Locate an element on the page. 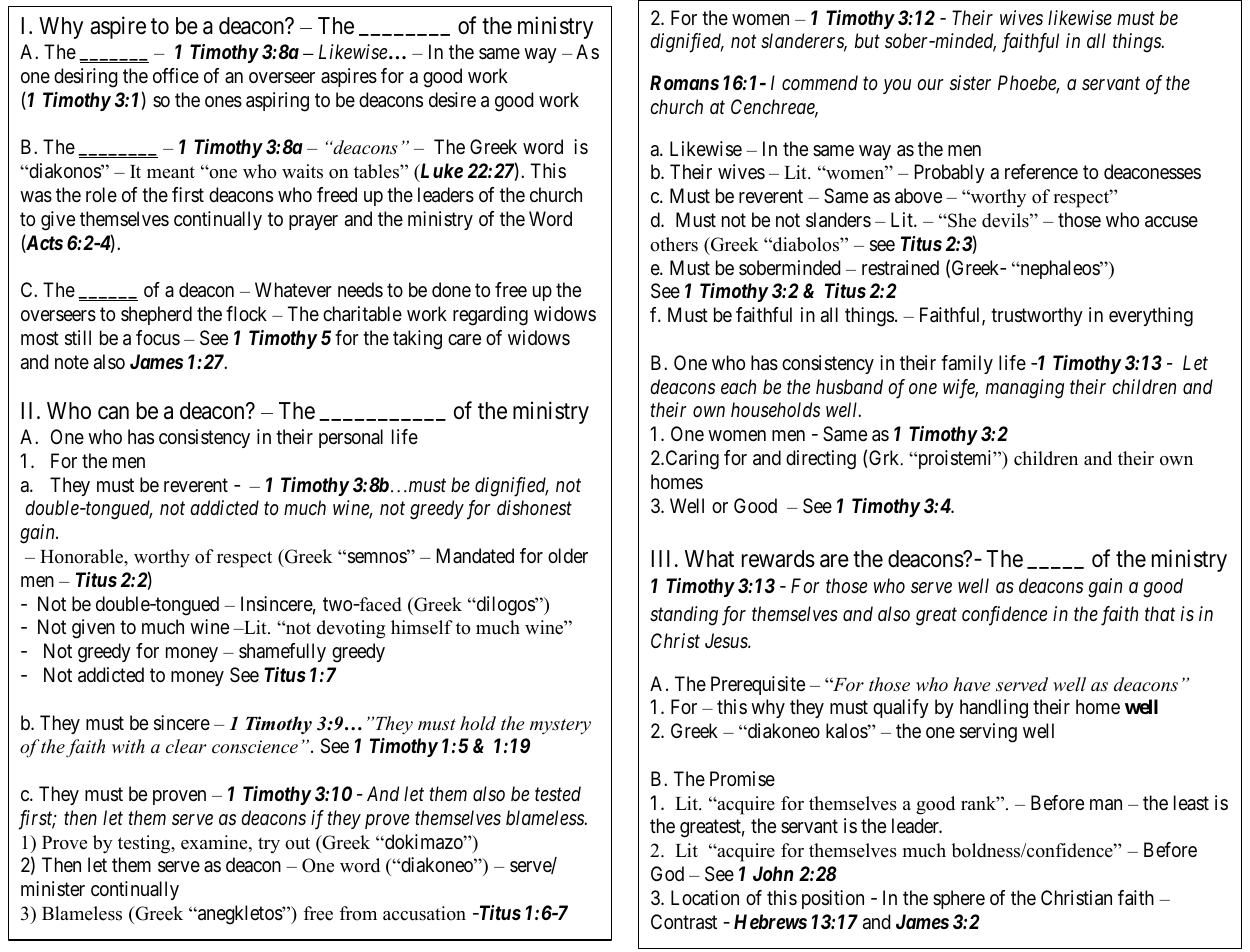  everything is located at coordinates (1151, 317).
